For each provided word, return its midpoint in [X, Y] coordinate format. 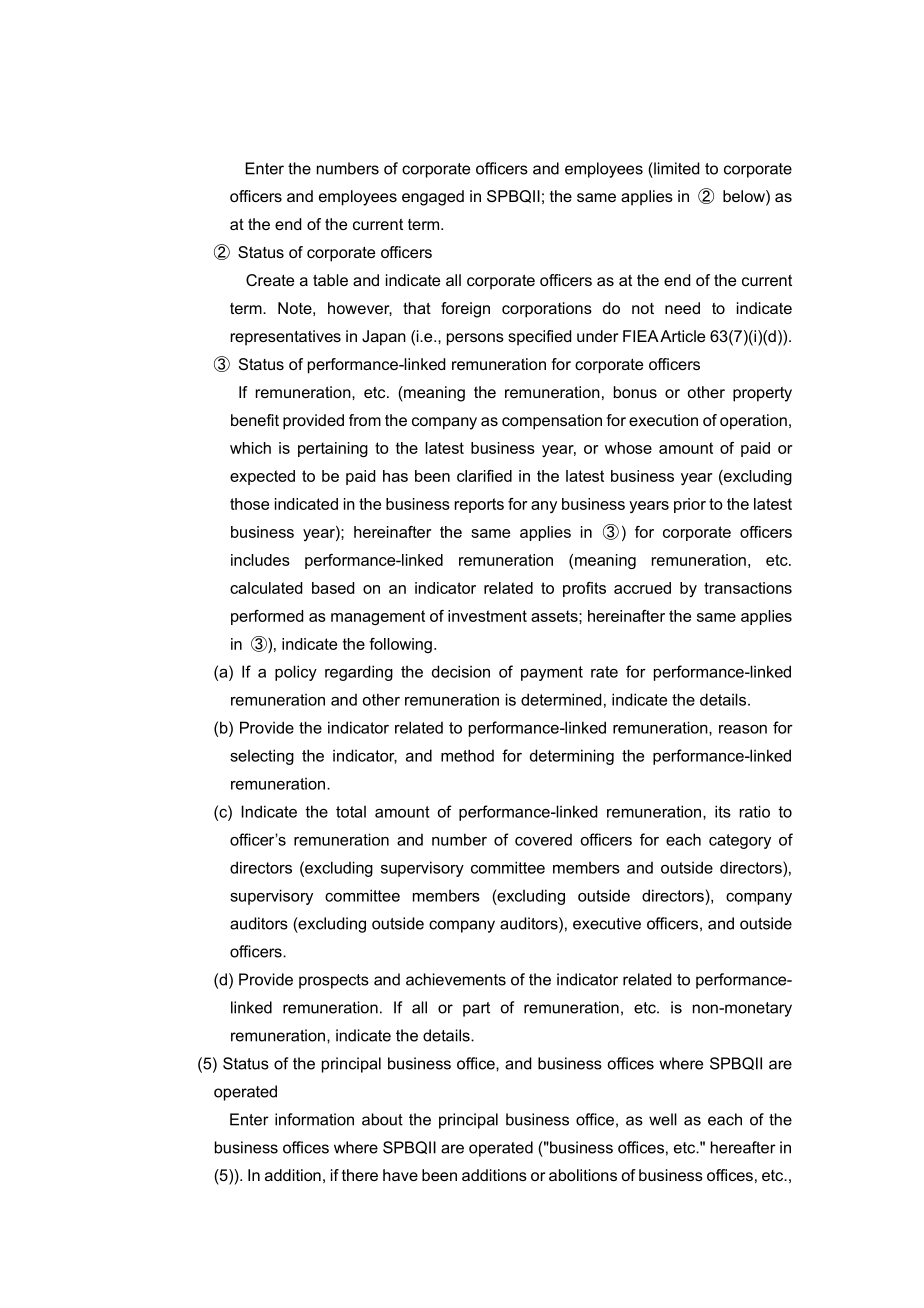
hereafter [743, 1147]
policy [296, 673]
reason [743, 729]
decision [461, 671]
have [400, 1175]
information [314, 1119]
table [330, 280]
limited [675, 168]
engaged [433, 198]
